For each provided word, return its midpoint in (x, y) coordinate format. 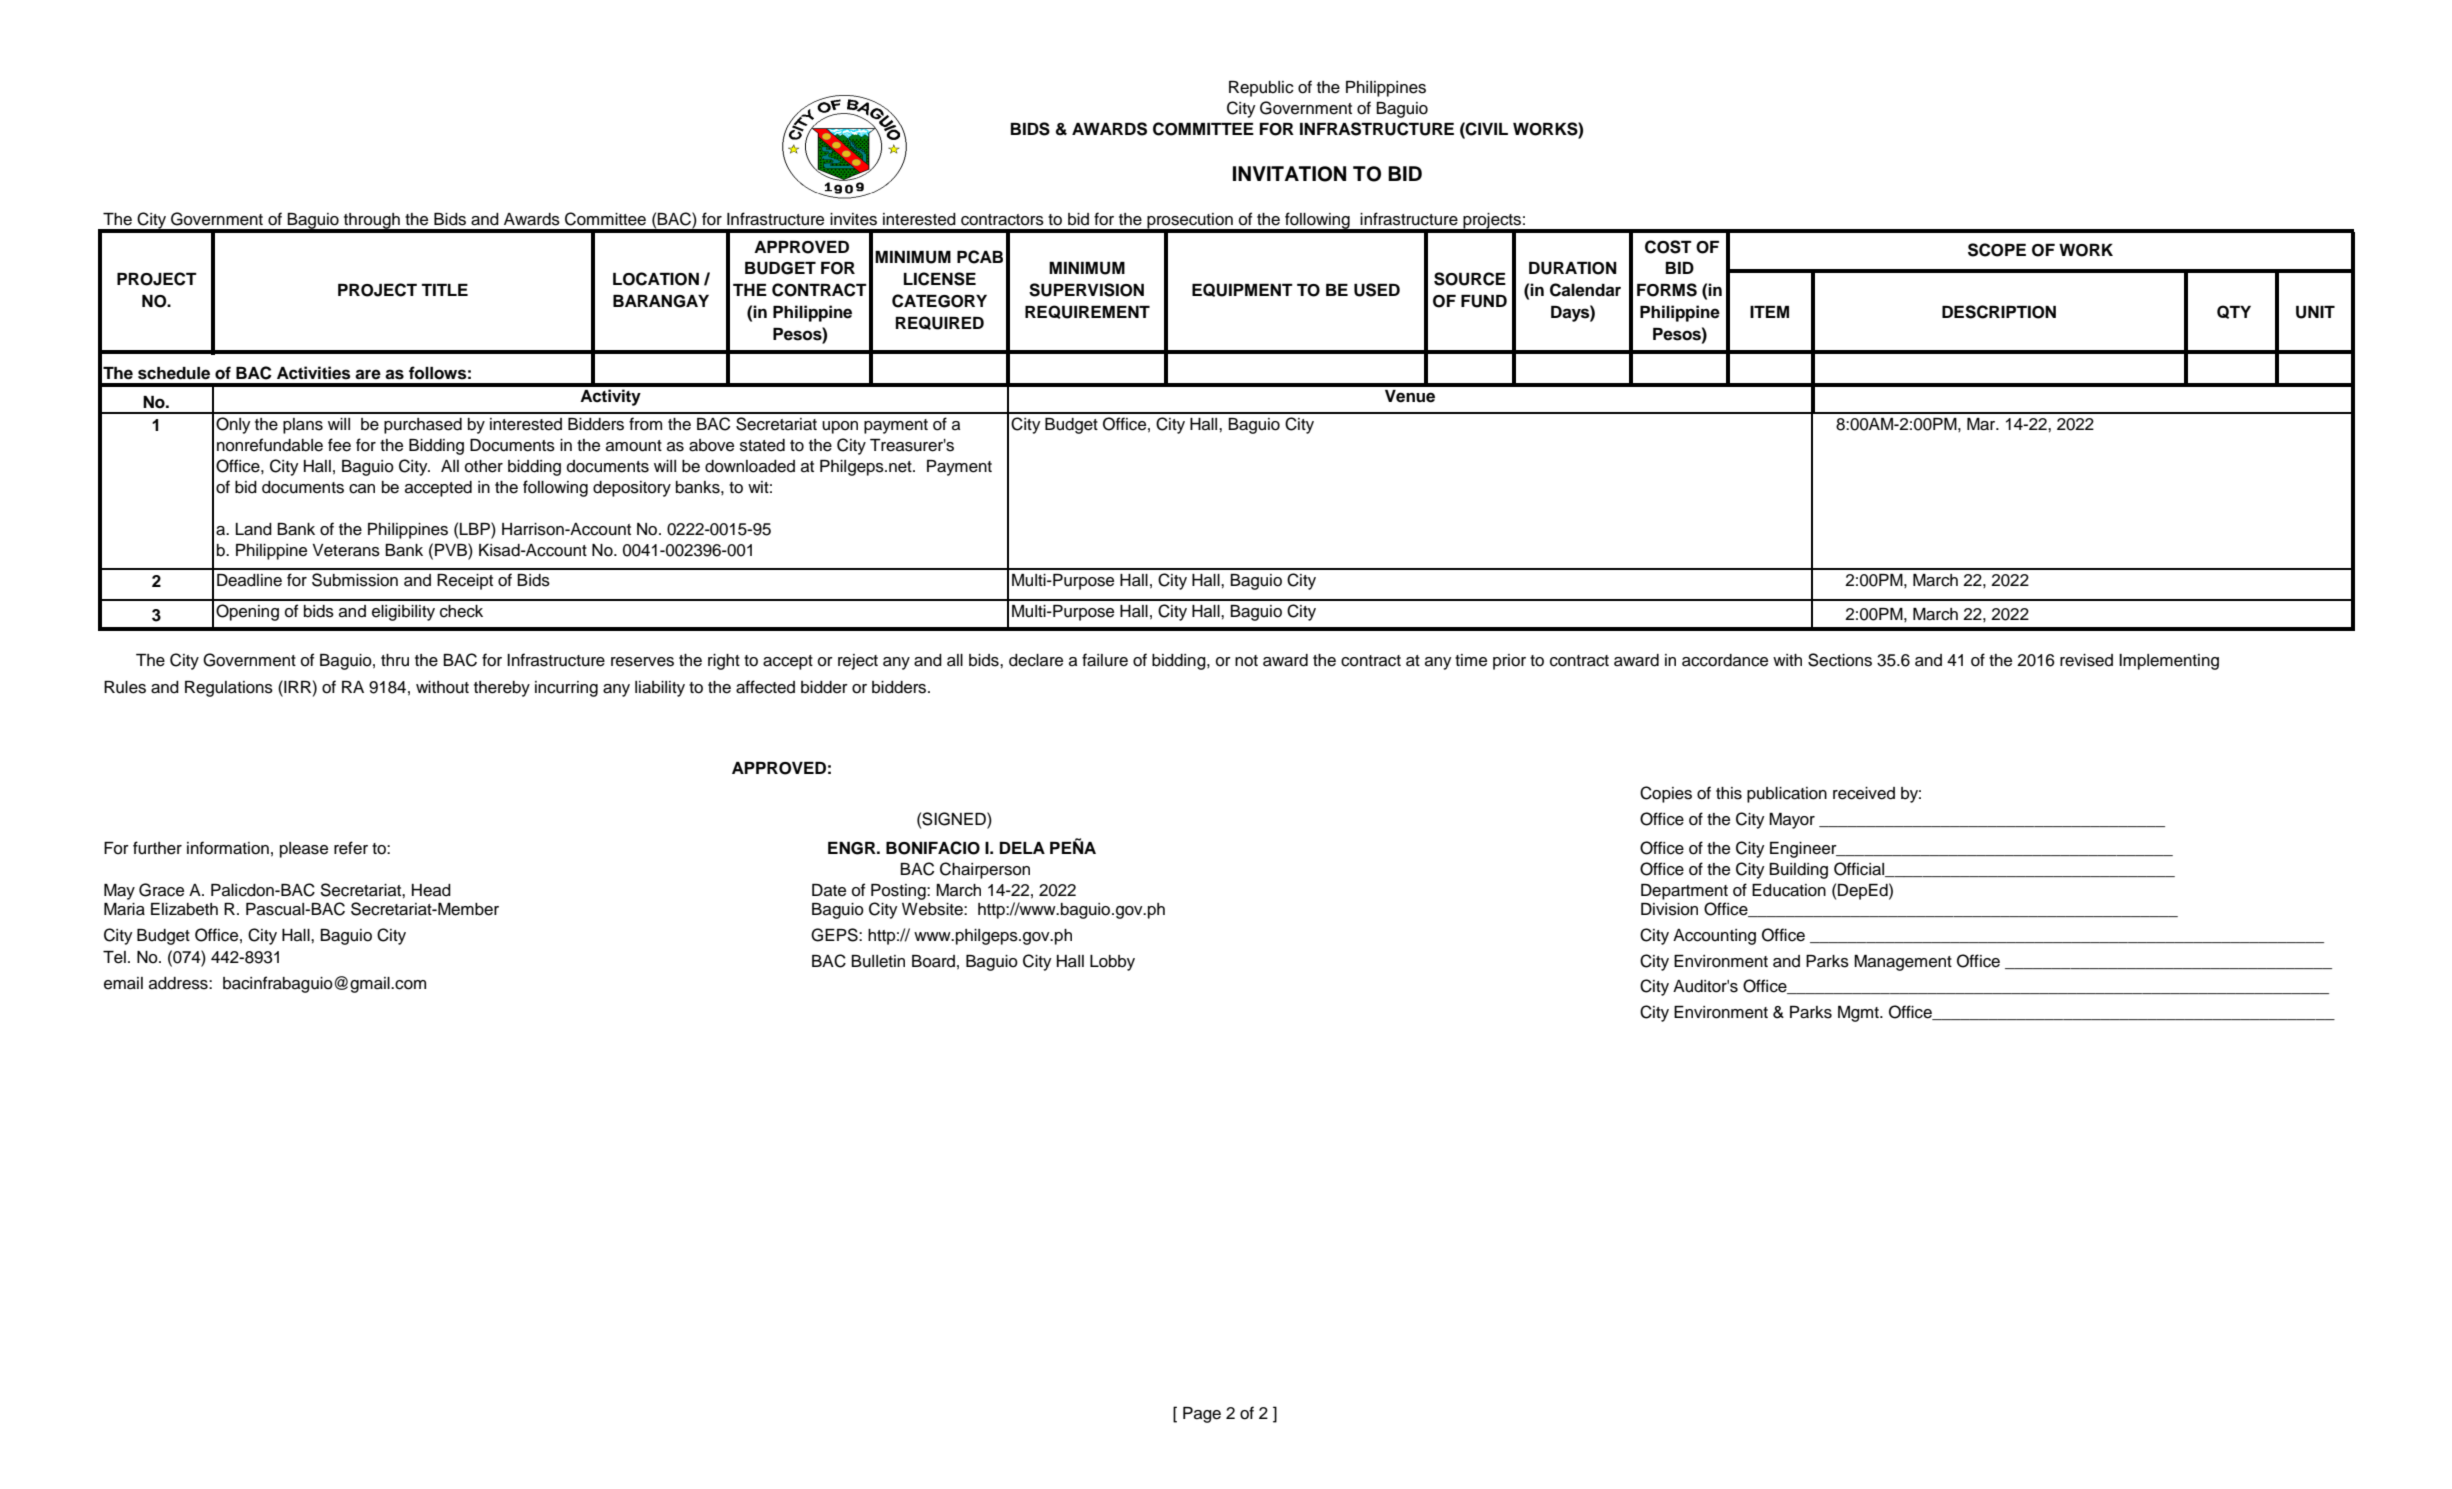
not (1246, 661)
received (1864, 793)
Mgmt (1859, 1014)
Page (1202, 1415)
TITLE (444, 290)
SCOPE (1997, 250)
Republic (1261, 89)
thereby (502, 689)
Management (1903, 963)
